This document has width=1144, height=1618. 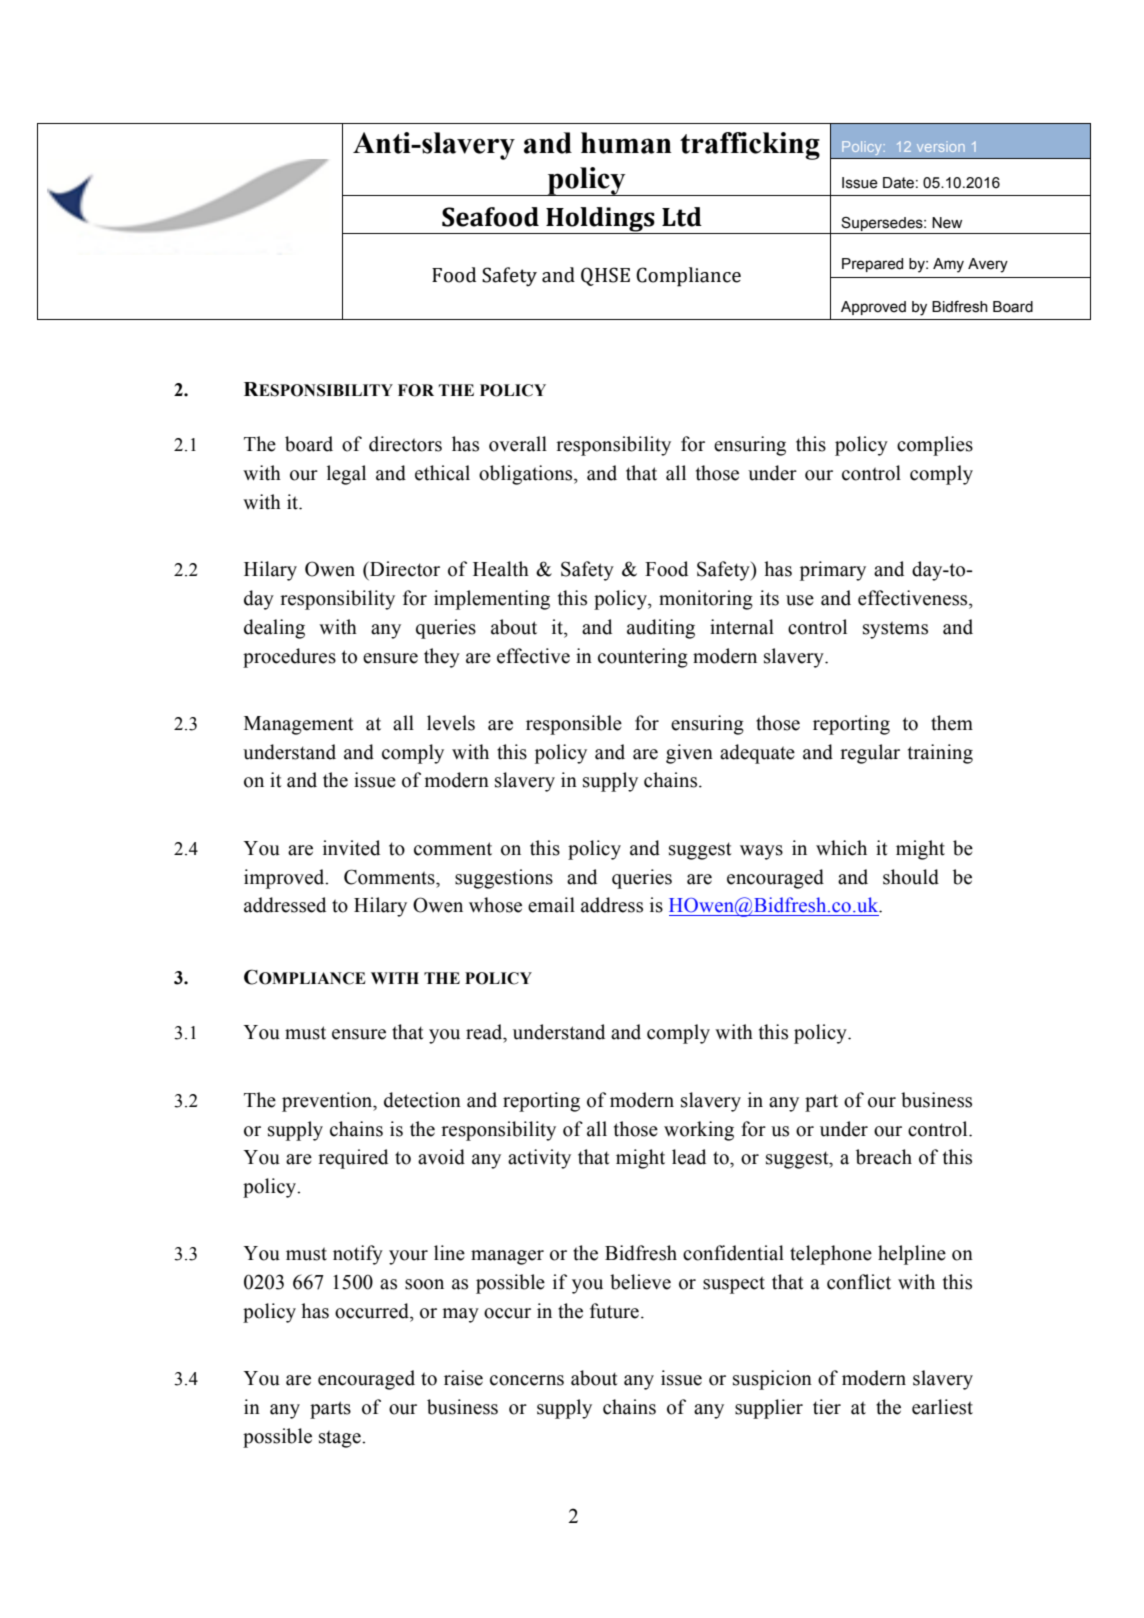 I want to click on invited, so click(x=351, y=848).
